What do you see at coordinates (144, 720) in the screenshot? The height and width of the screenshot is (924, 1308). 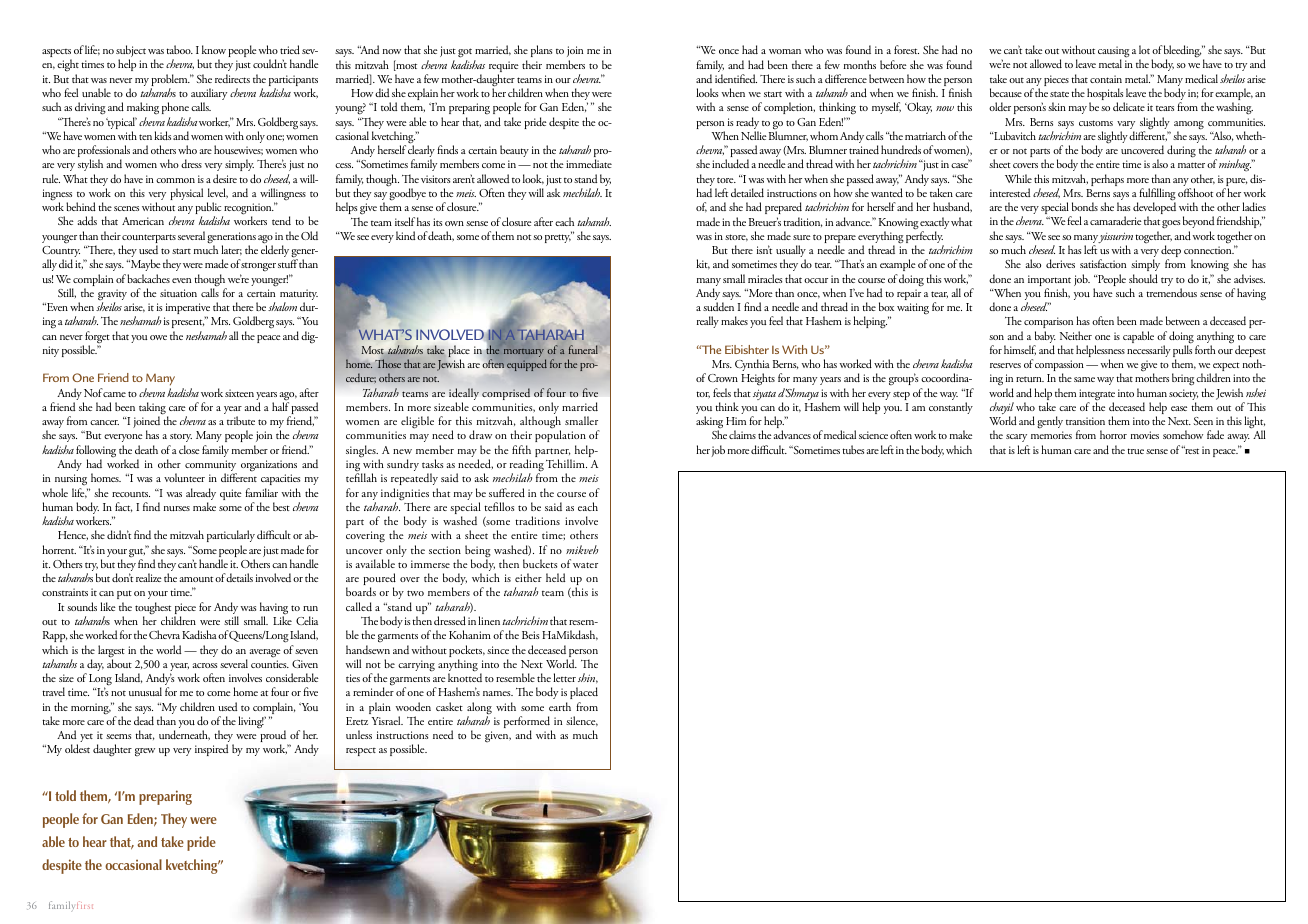 I see `dead` at bounding box center [144, 720].
